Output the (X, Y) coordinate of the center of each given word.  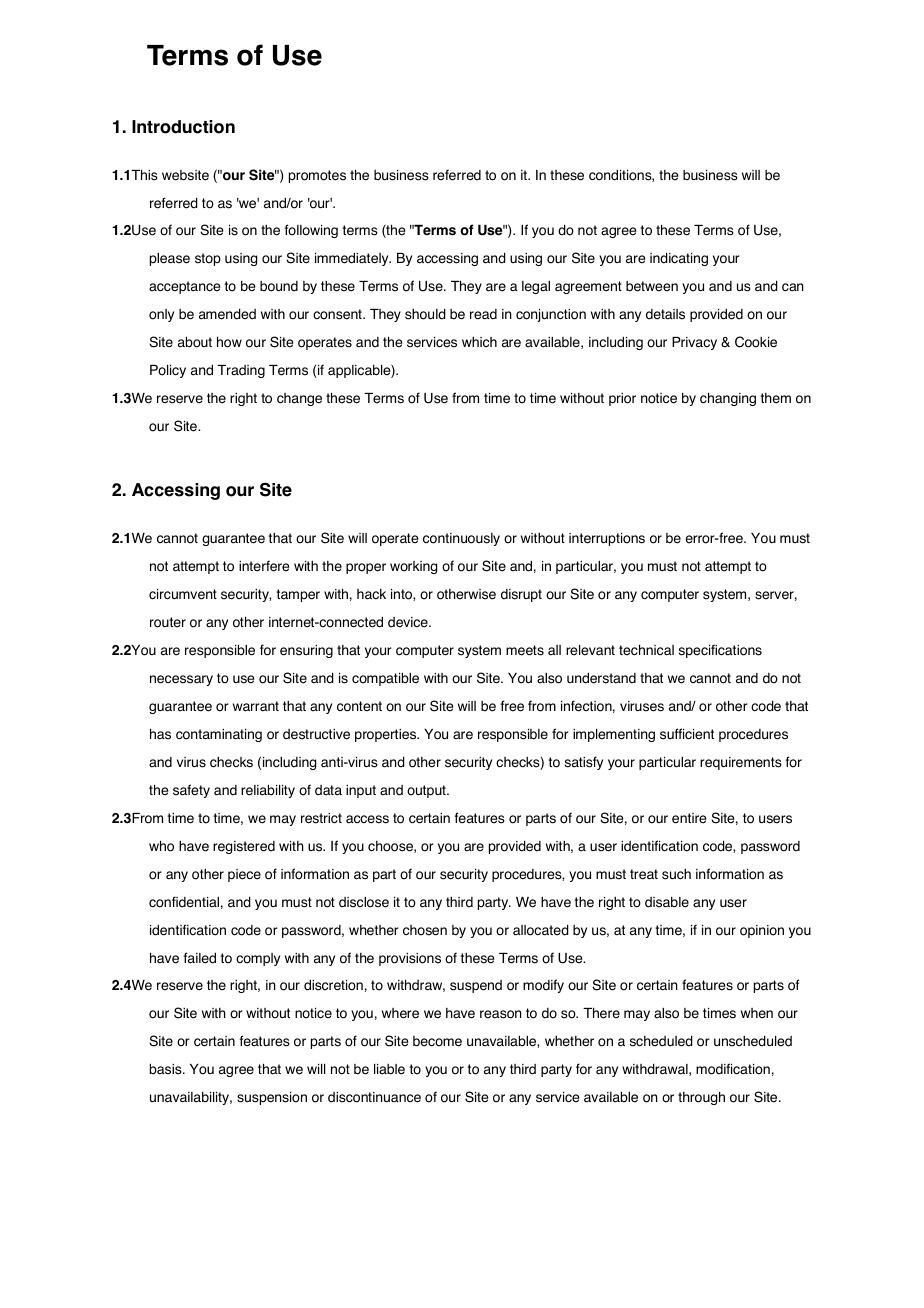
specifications (720, 651)
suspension (272, 1098)
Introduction (183, 127)
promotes (317, 176)
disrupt (521, 595)
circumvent (183, 594)
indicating (679, 259)
